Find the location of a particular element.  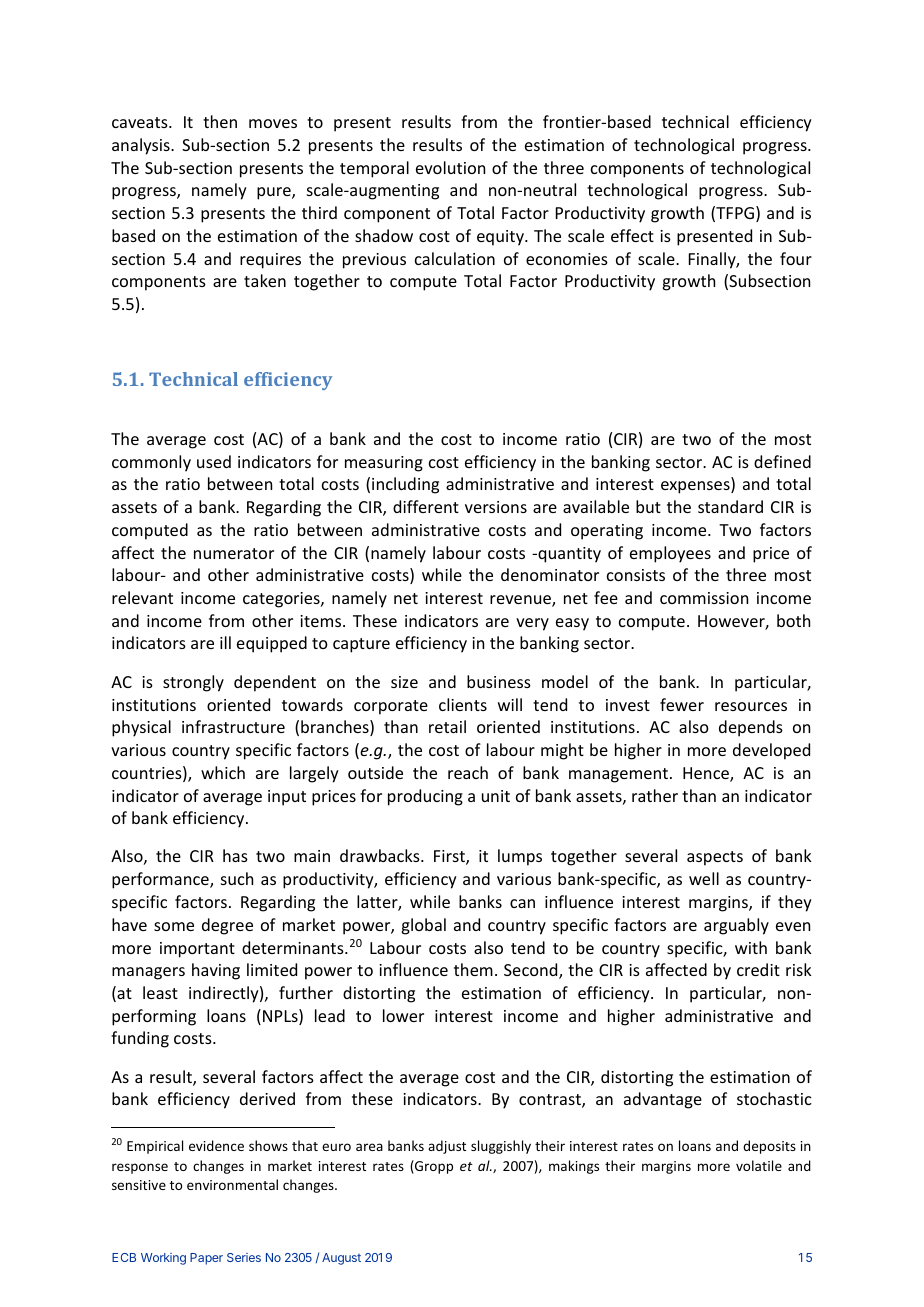

volatile is located at coordinates (759, 1165).
